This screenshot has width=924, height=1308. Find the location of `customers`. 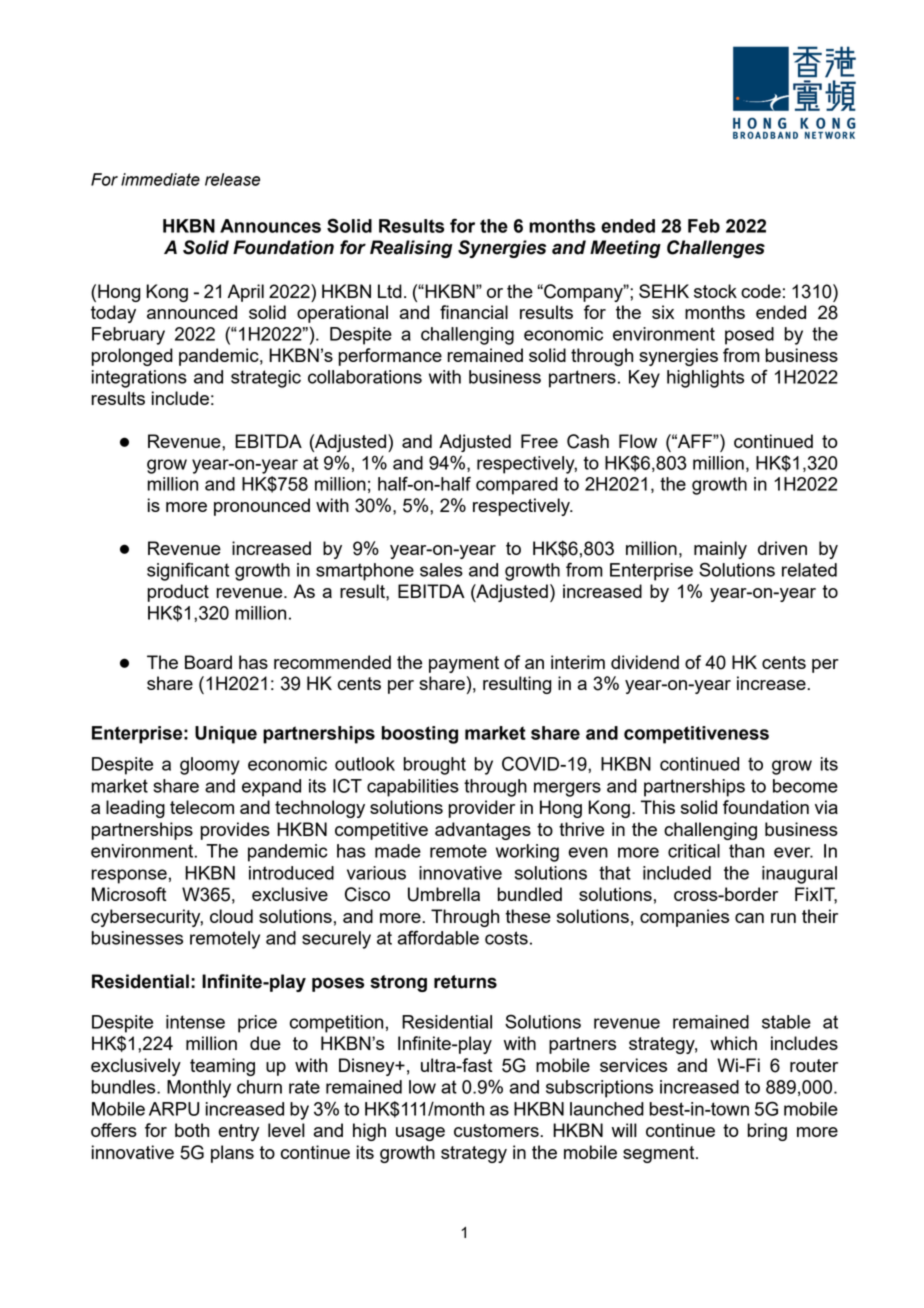

customers is located at coordinates (496, 1130).
